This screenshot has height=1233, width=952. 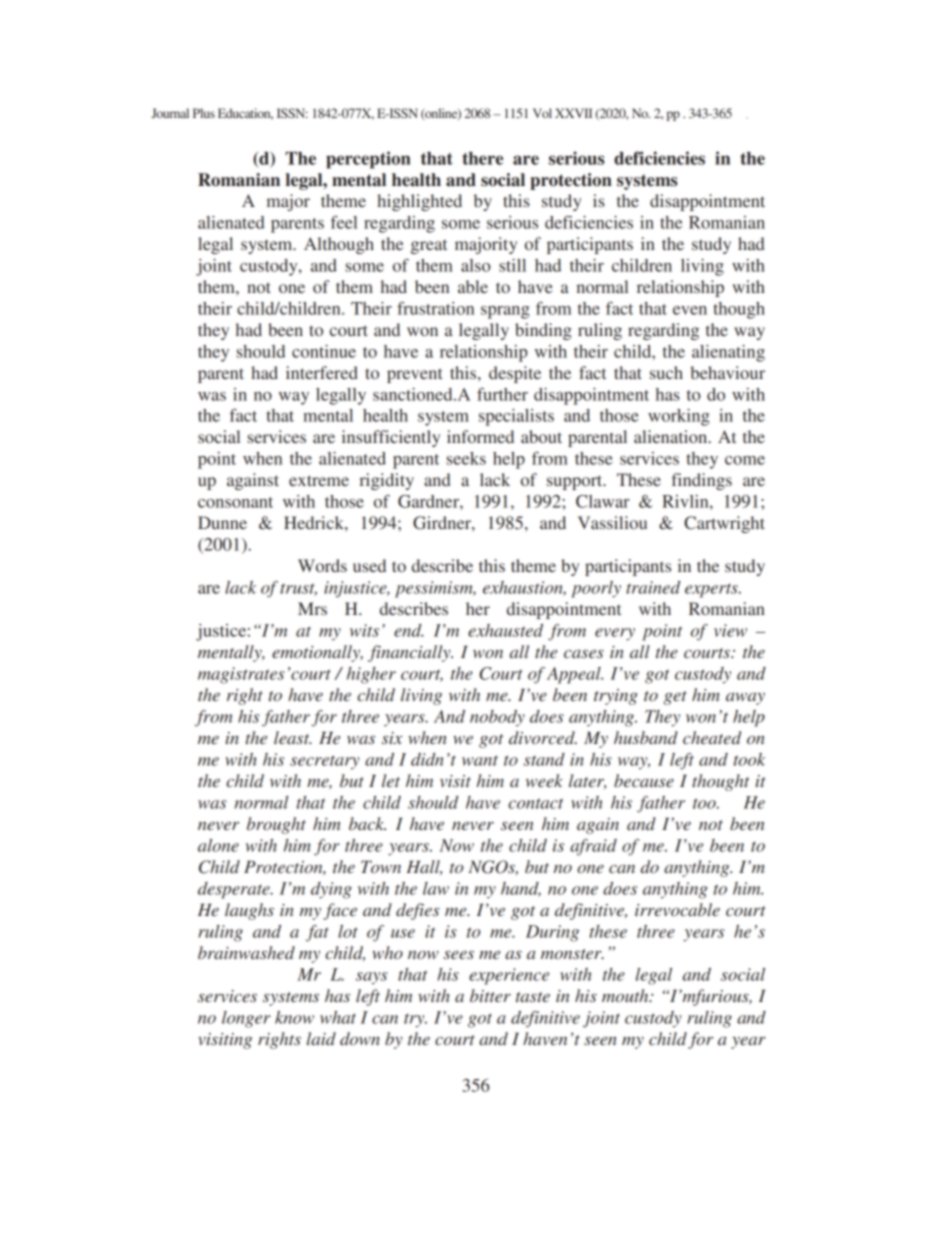 What do you see at coordinates (480, 436) in the screenshot?
I see `informed` at bounding box center [480, 436].
